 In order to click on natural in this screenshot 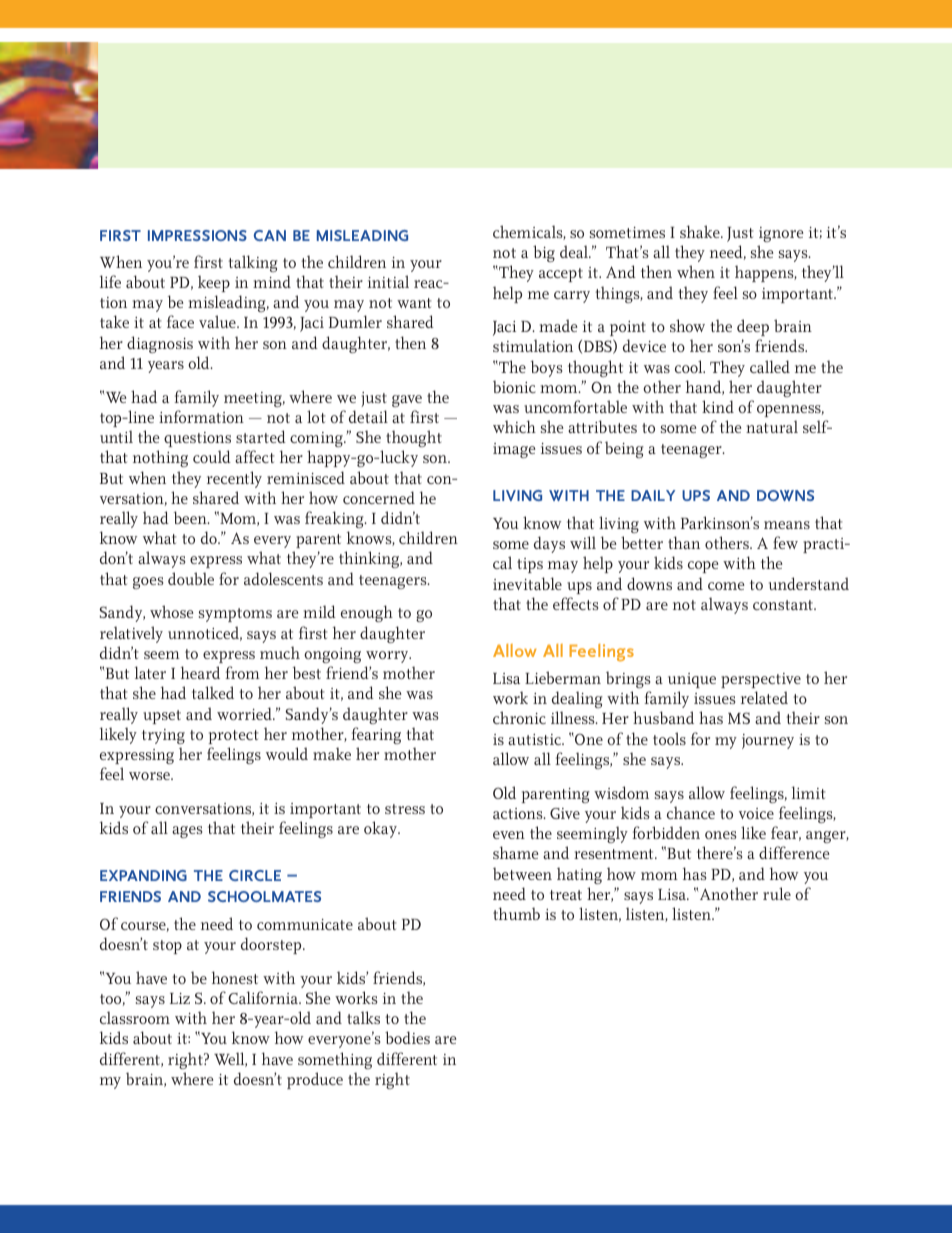, I will do `click(772, 426)`.
